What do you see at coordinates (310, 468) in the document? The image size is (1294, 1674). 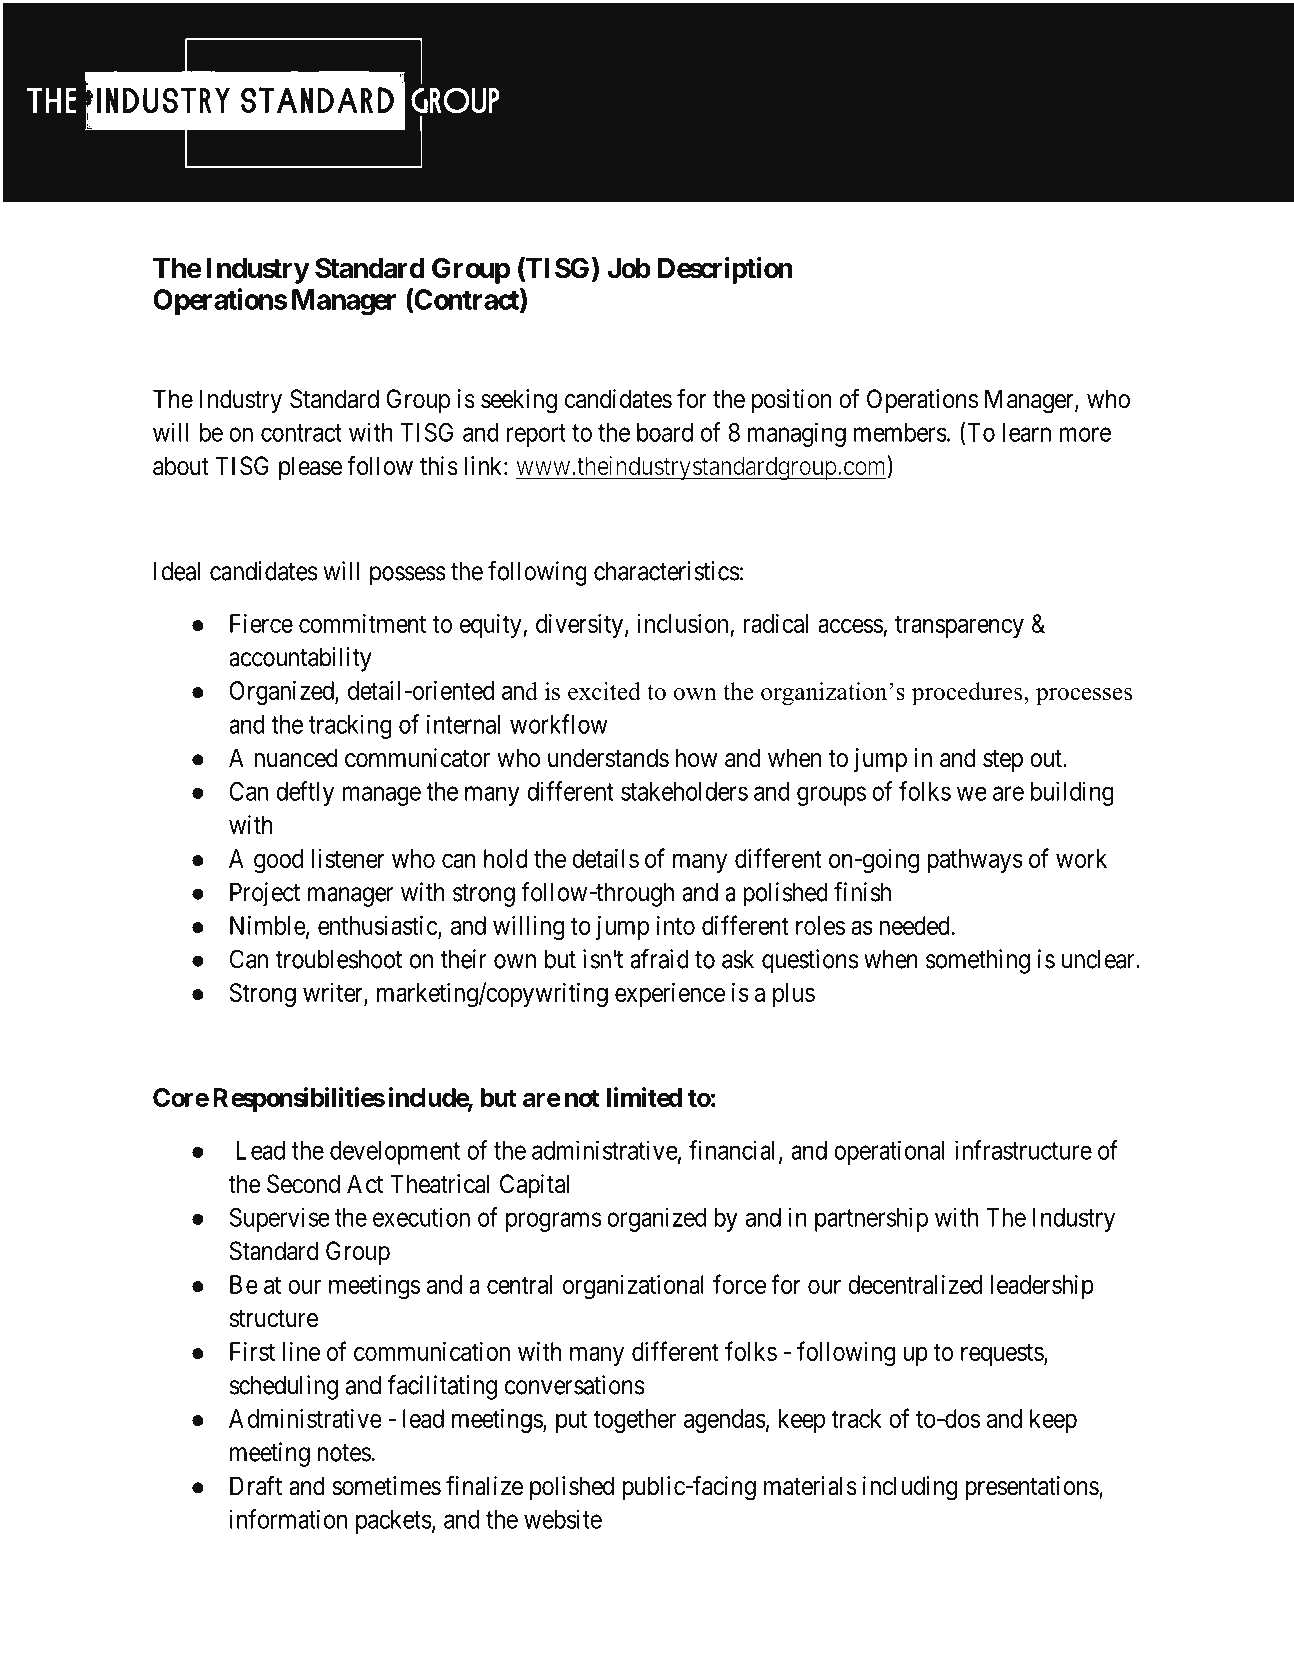 I see `please` at bounding box center [310, 468].
